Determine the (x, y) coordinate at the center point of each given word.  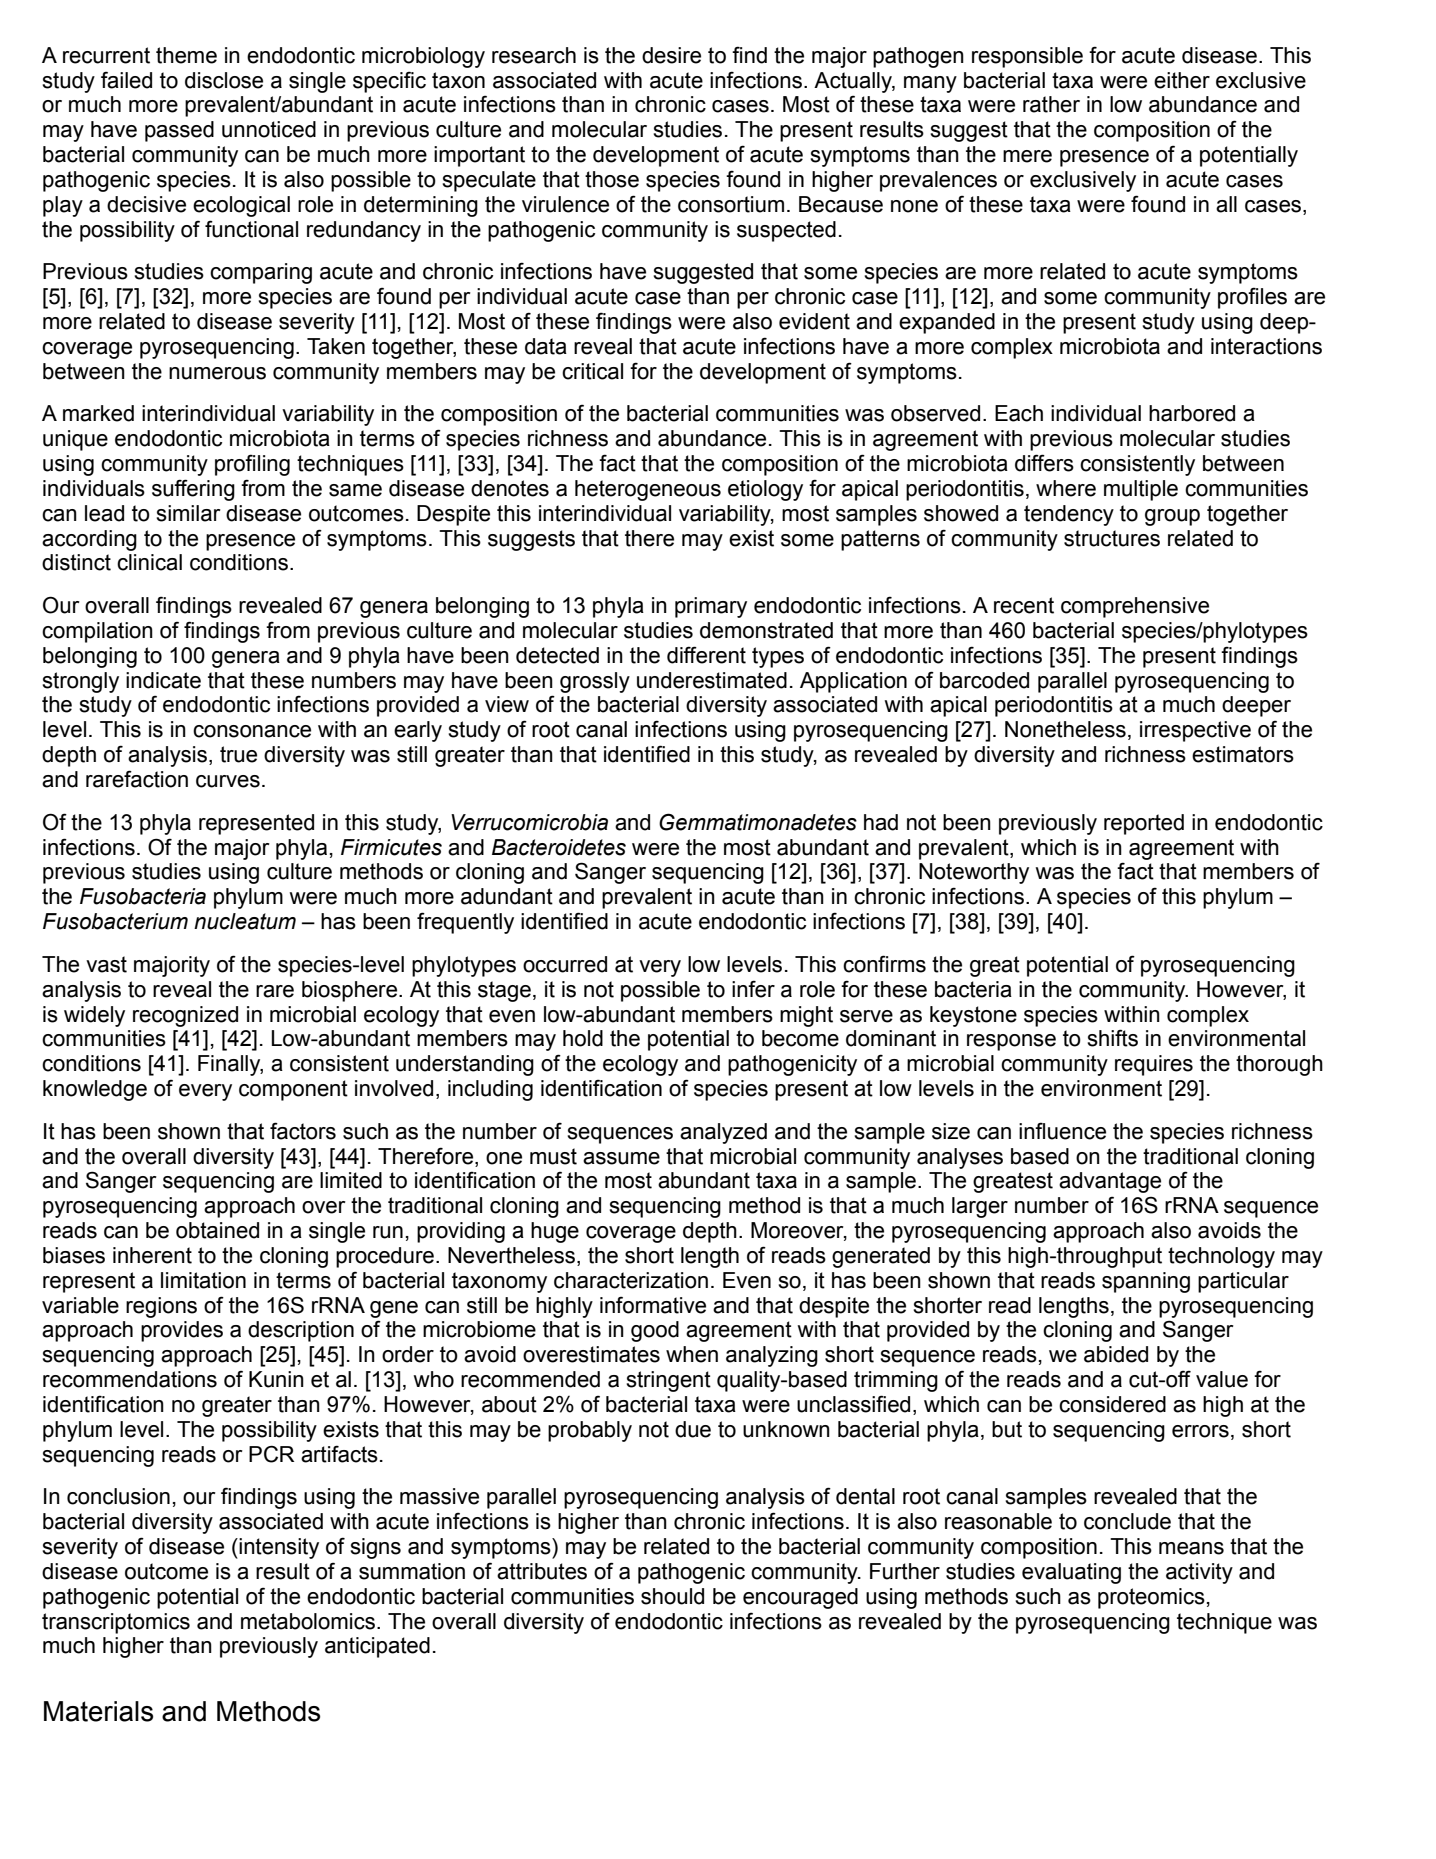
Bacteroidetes (559, 847)
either (1182, 80)
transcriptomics (116, 1623)
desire (671, 55)
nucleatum (245, 921)
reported (1144, 824)
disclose (224, 80)
